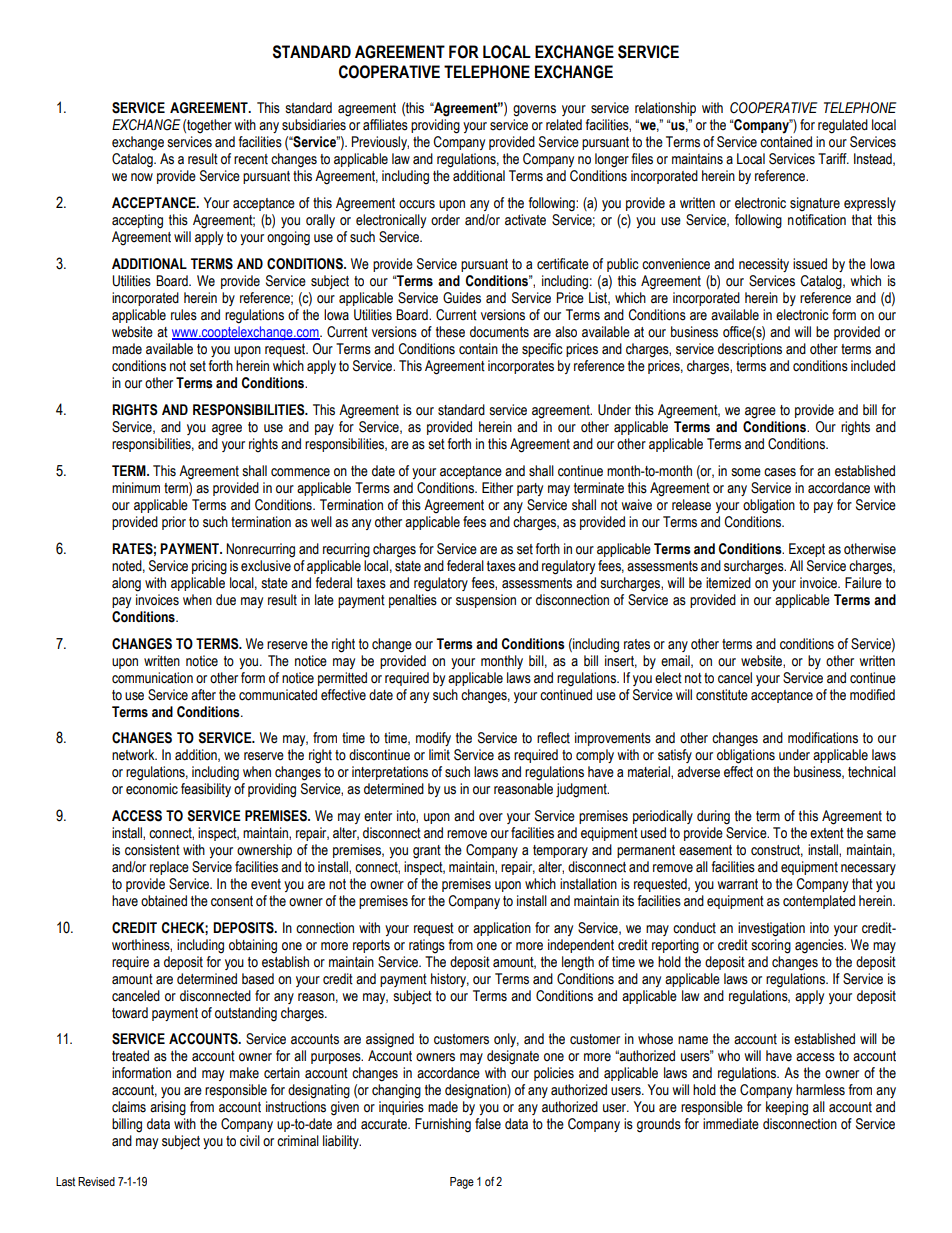 This screenshot has width=952, height=1233. I want to click on grant, so click(427, 852).
